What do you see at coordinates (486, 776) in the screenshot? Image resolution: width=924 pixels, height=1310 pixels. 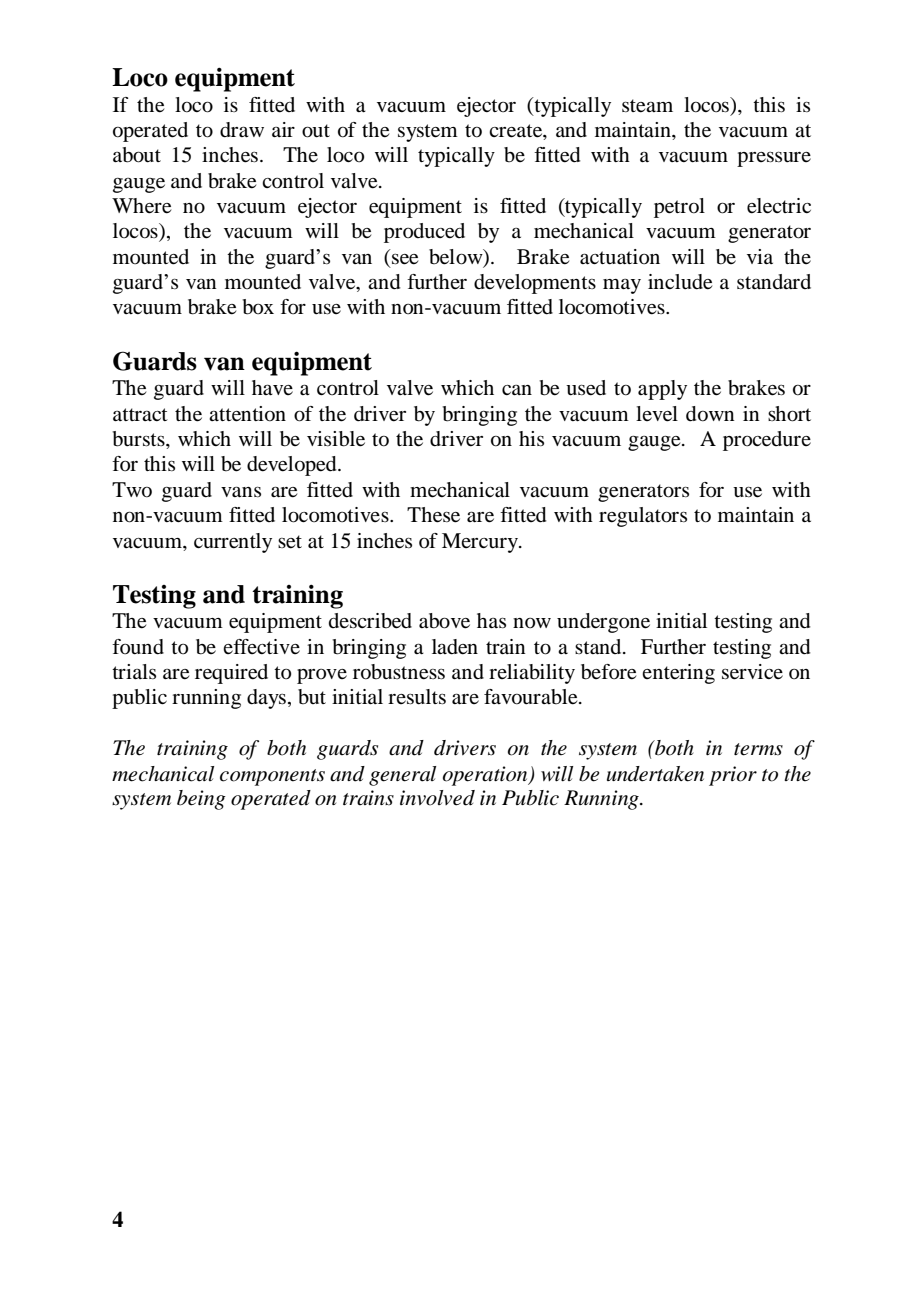 I see `operation` at bounding box center [486, 776].
